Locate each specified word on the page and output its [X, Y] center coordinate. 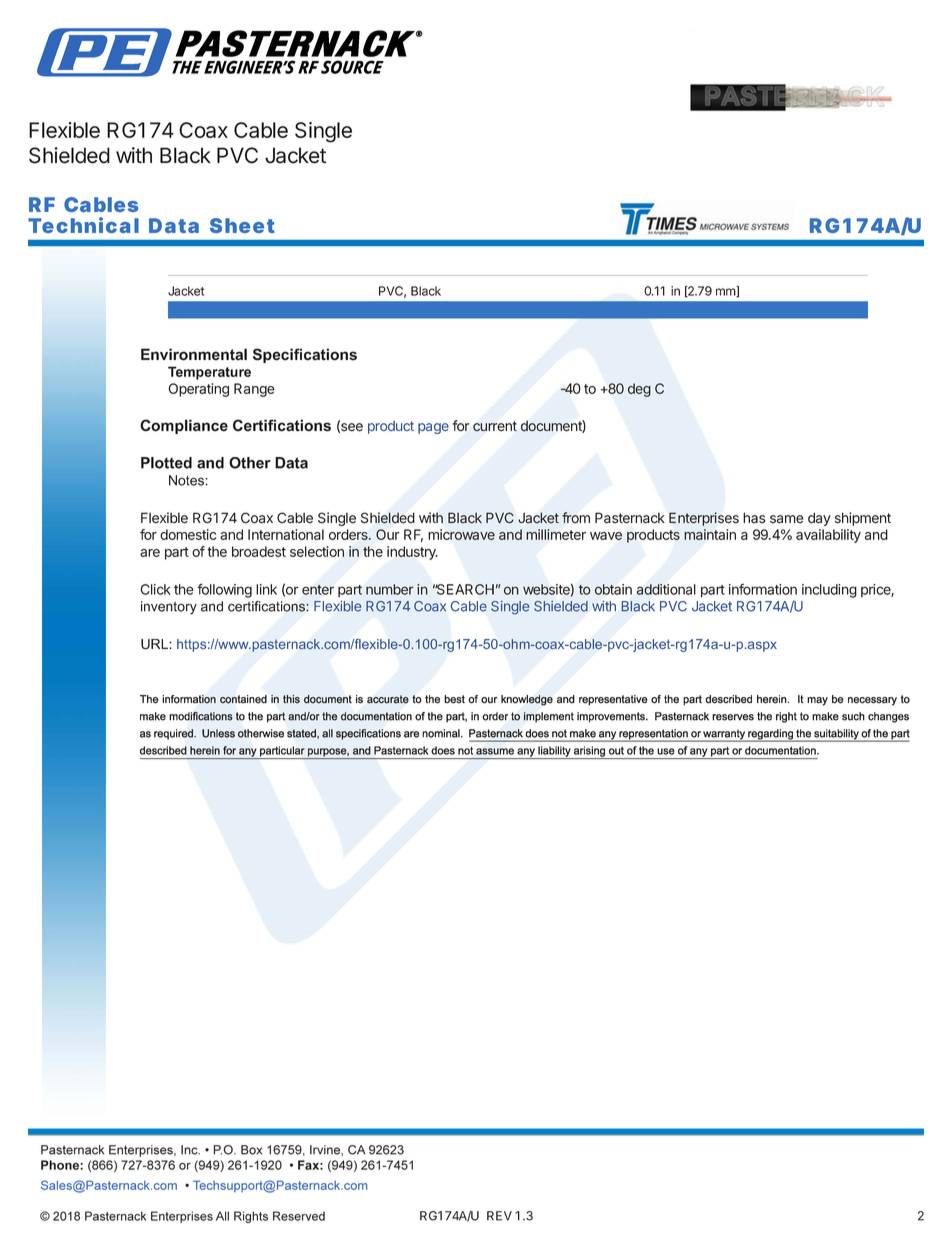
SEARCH [464, 589]
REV [499, 1216]
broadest [259, 551]
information [763, 589]
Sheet [242, 225]
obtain [613, 589]
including [829, 591]
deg [639, 390]
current [495, 426]
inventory [169, 608]
